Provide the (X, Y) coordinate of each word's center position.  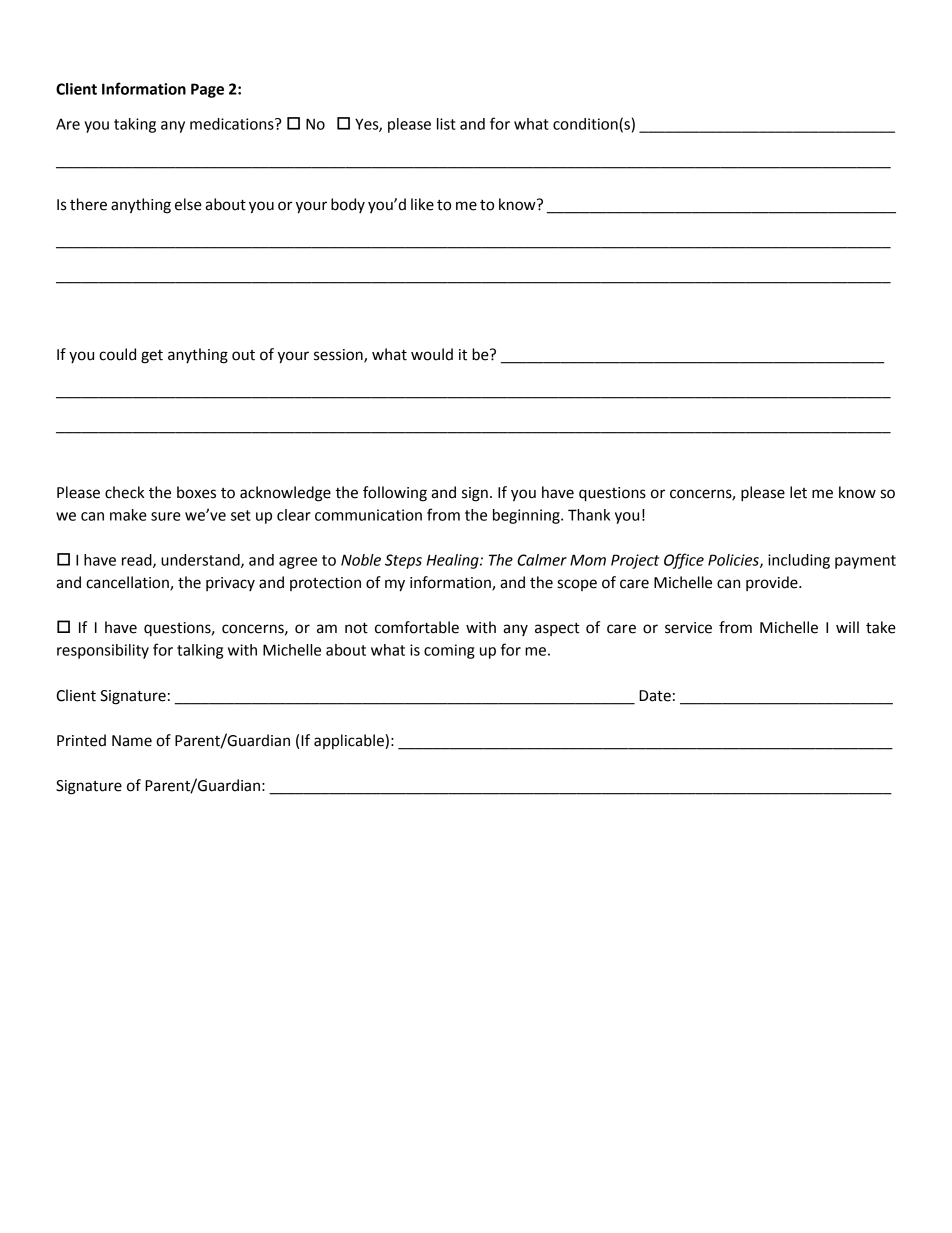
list (446, 124)
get (152, 357)
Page (207, 90)
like (422, 204)
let (798, 492)
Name (132, 741)
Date (655, 696)
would (432, 354)
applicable (350, 741)
